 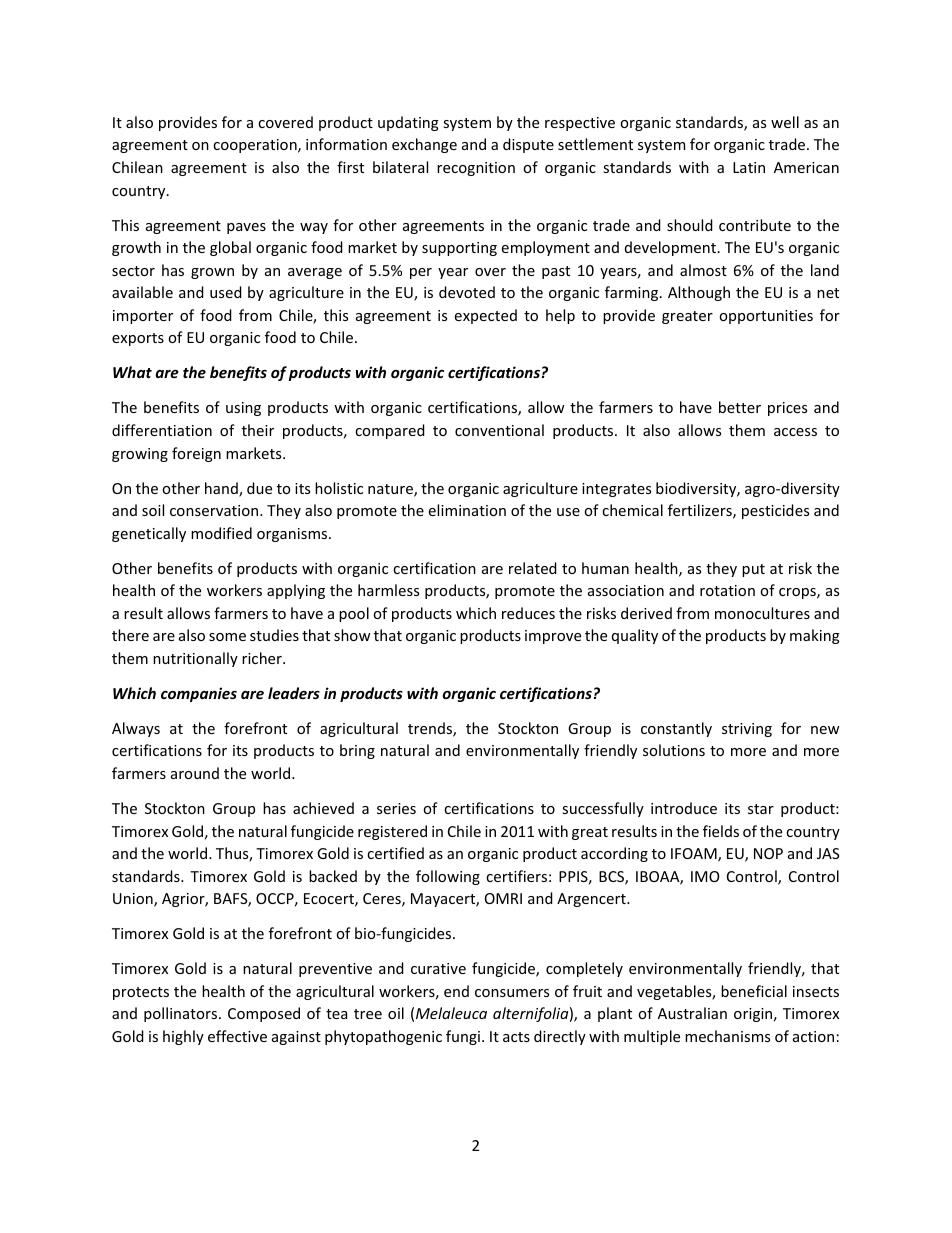 What do you see at coordinates (476, 169) in the screenshot?
I see `recognition` at bounding box center [476, 169].
